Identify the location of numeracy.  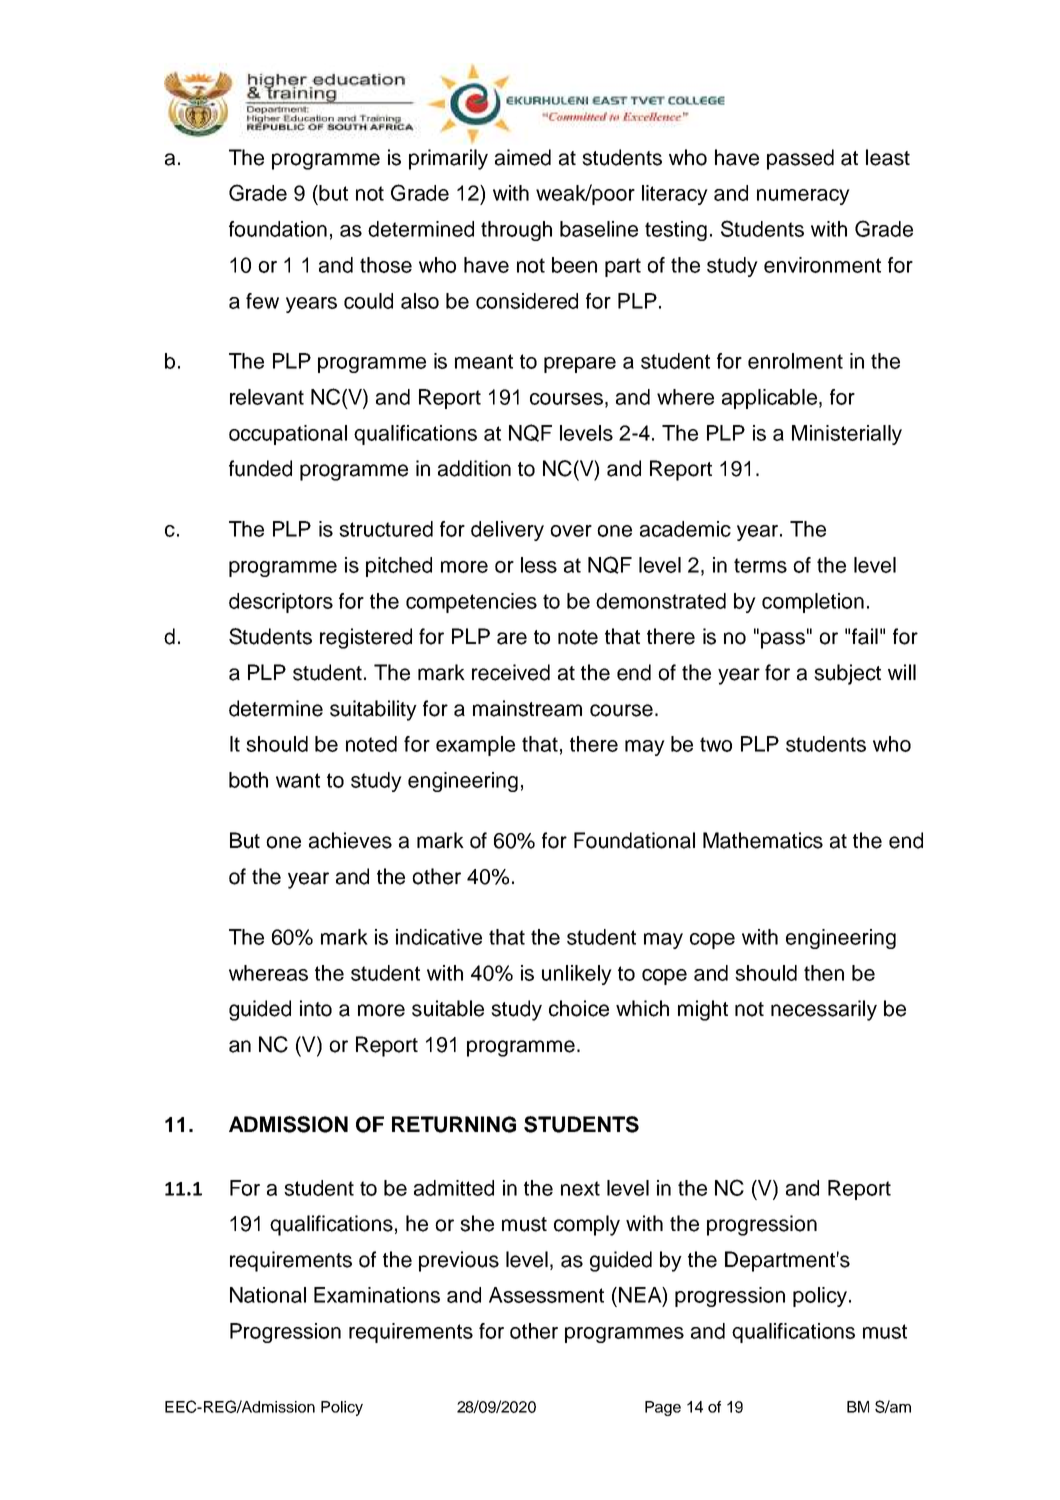
(803, 197).
